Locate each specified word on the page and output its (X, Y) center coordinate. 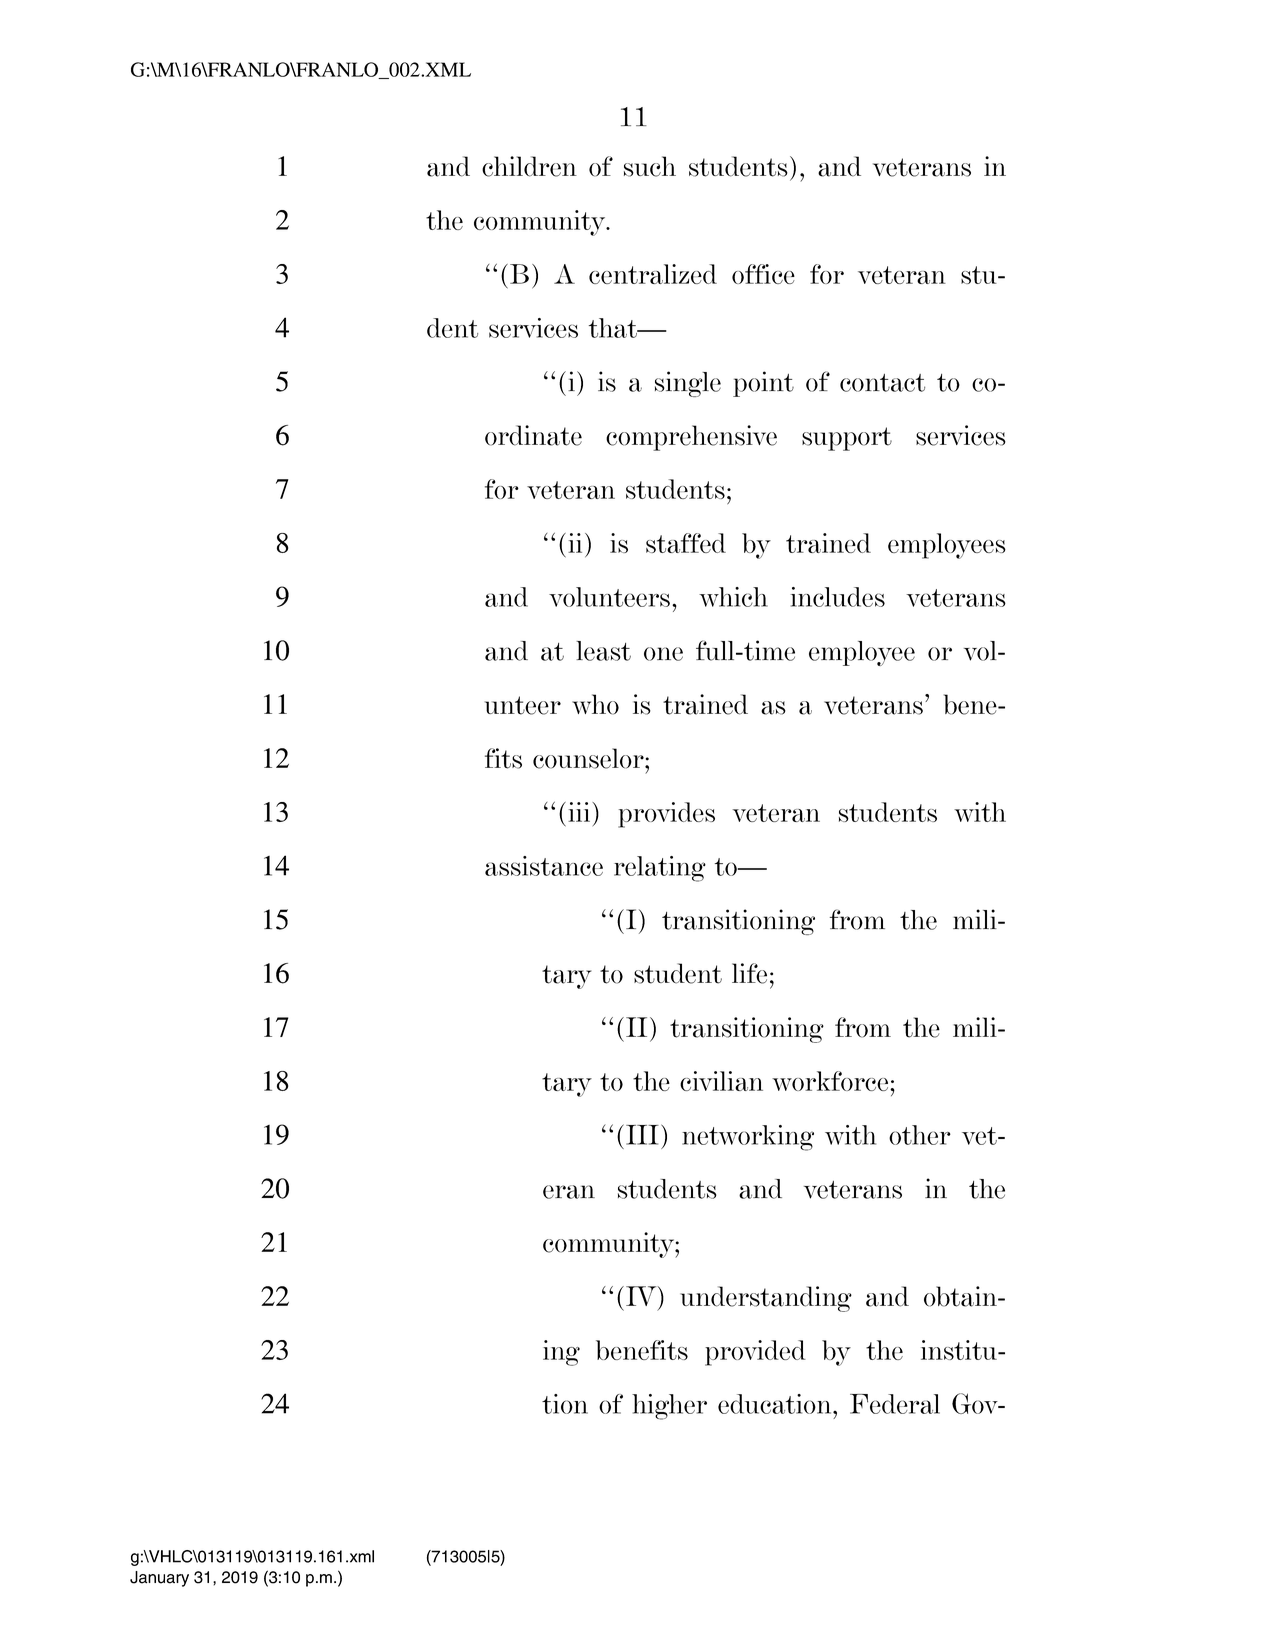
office (763, 274)
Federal (895, 1404)
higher (669, 1407)
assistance (544, 866)
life (749, 973)
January (159, 1579)
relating (660, 869)
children (529, 166)
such (650, 166)
